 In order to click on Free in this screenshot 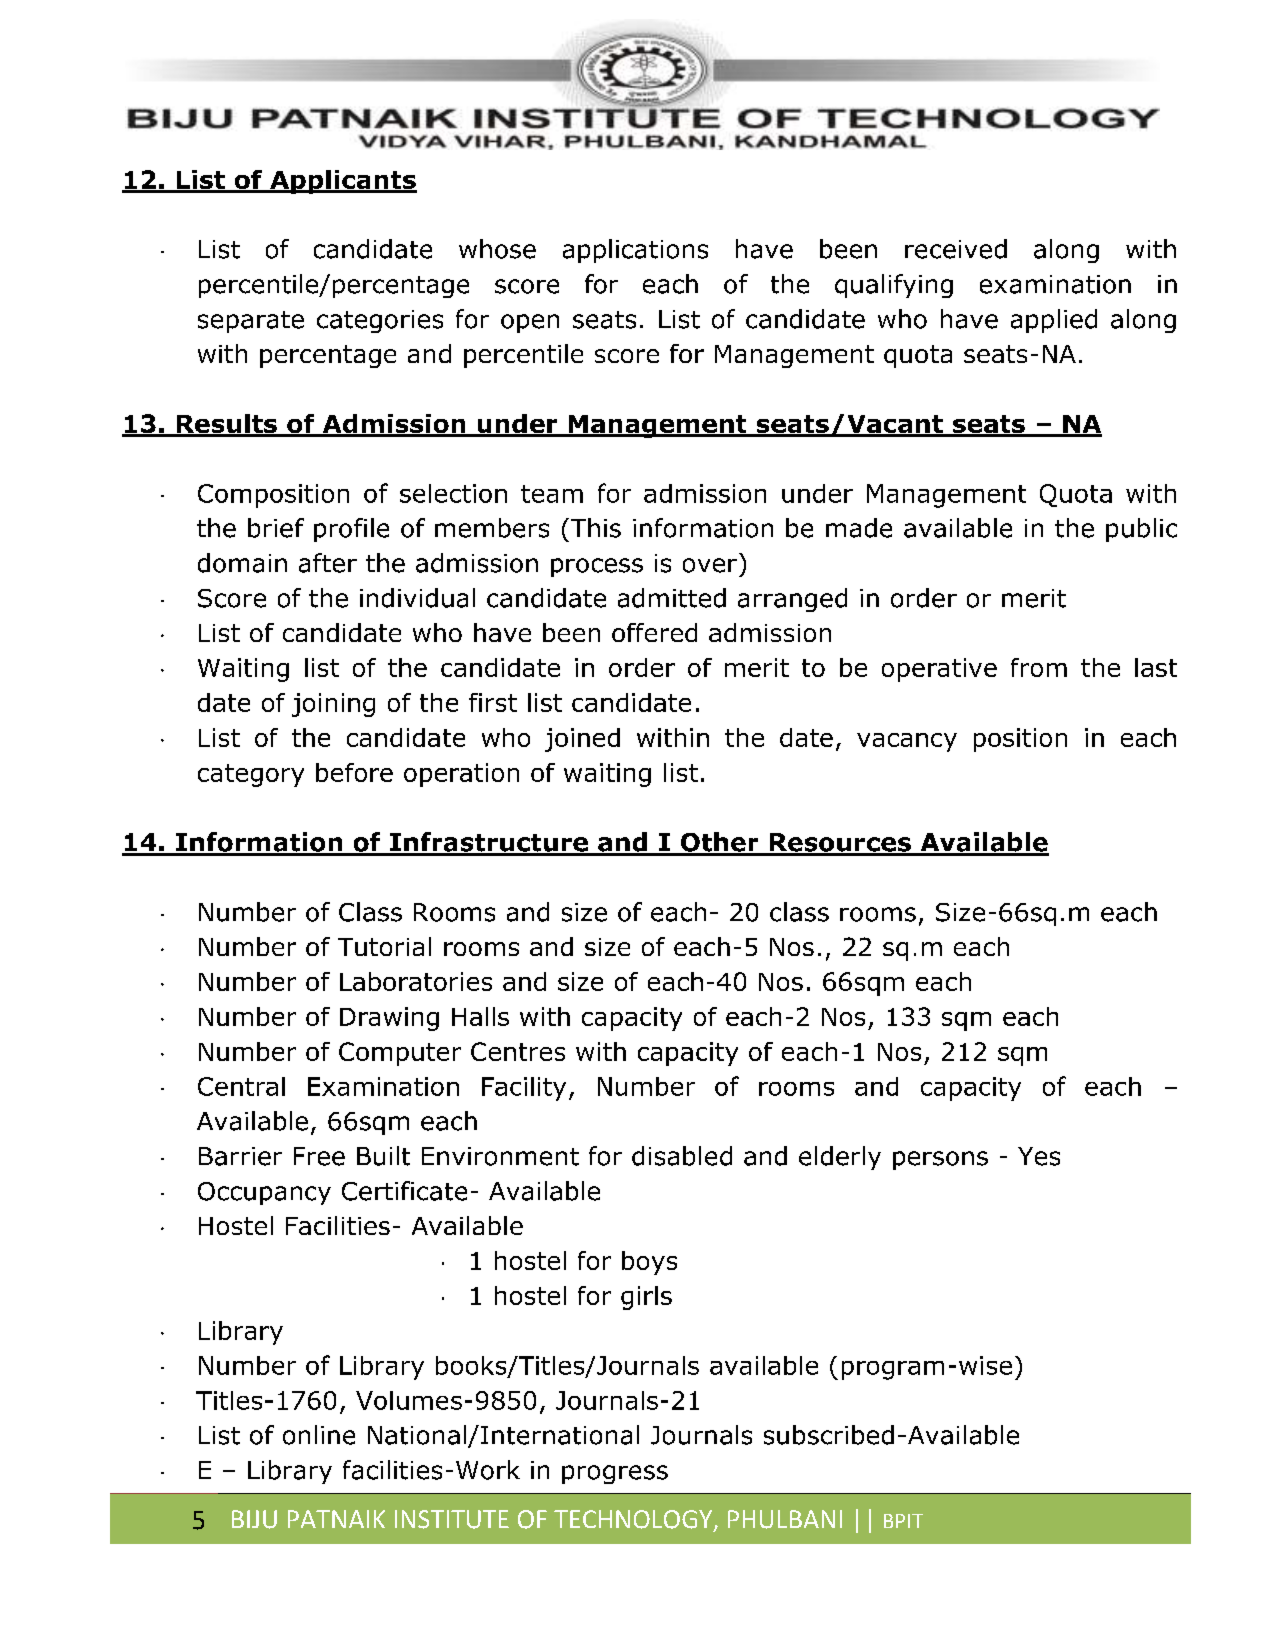, I will do `click(319, 1156)`.
